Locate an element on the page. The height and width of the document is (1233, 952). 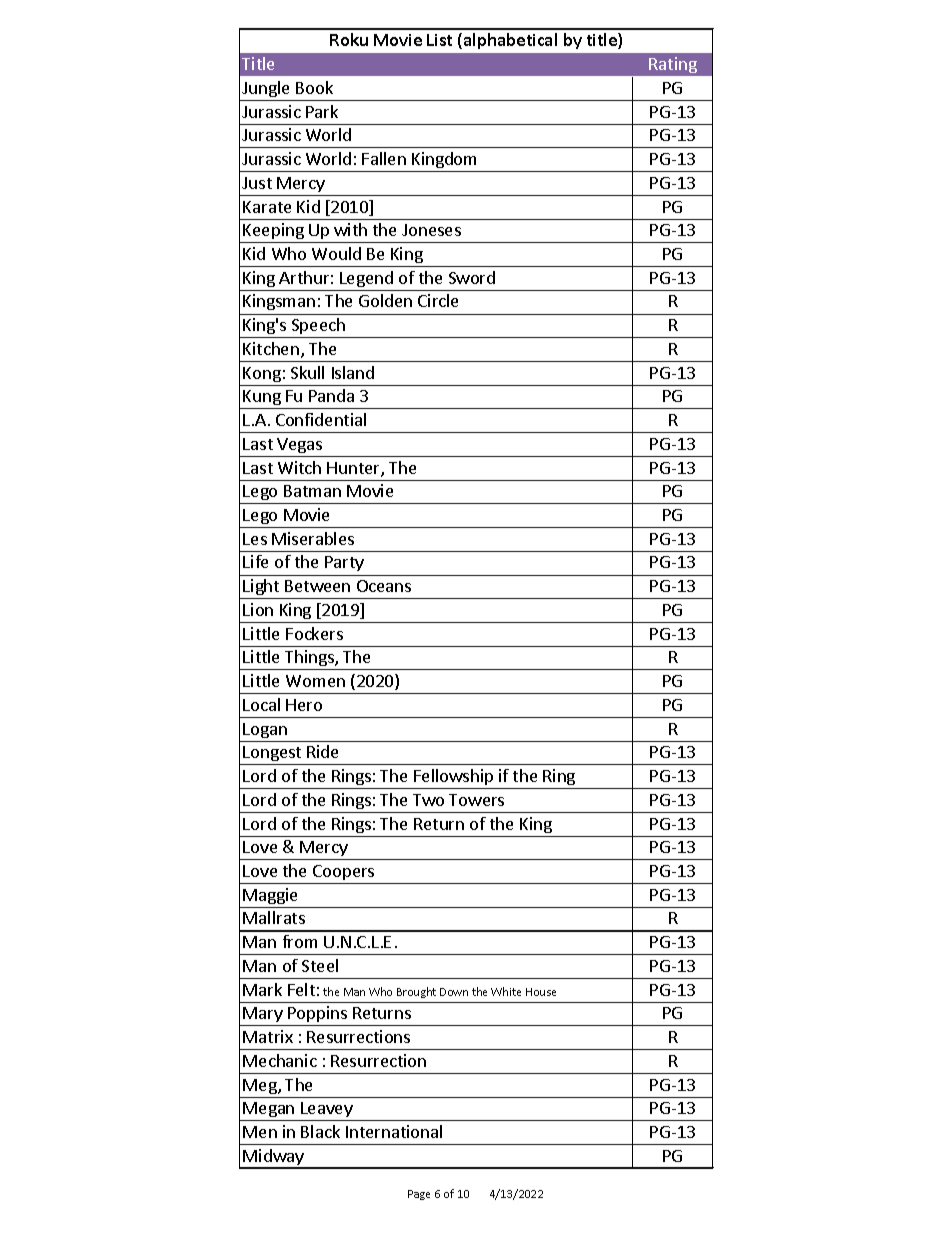
International is located at coordinates (394, 1131).
